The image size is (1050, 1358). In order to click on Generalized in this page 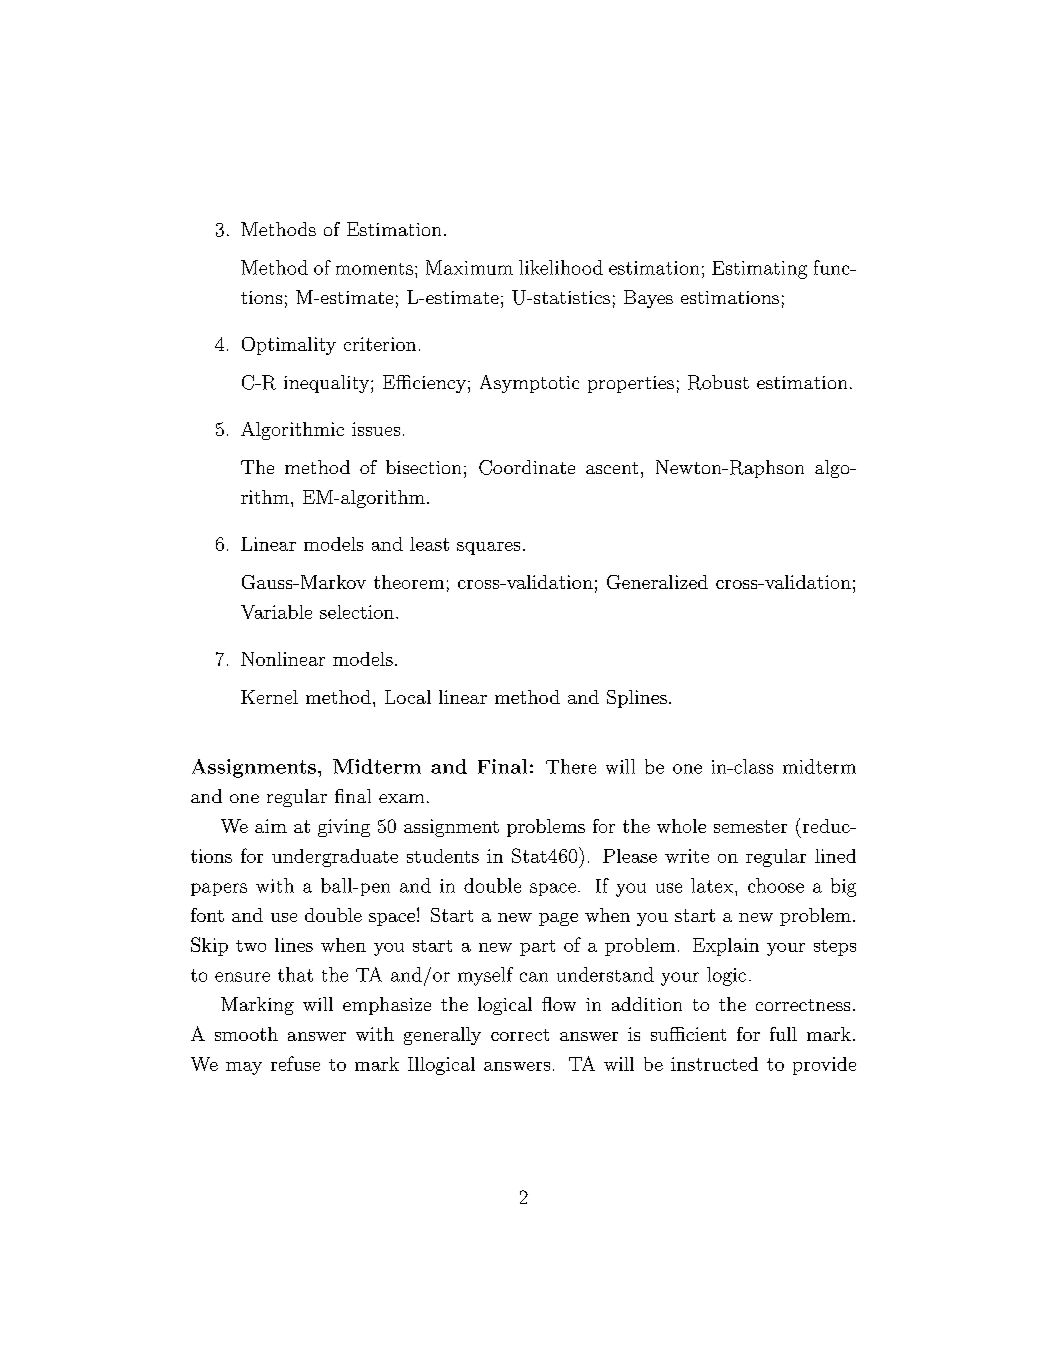, I will do `click(657, 582)`.
